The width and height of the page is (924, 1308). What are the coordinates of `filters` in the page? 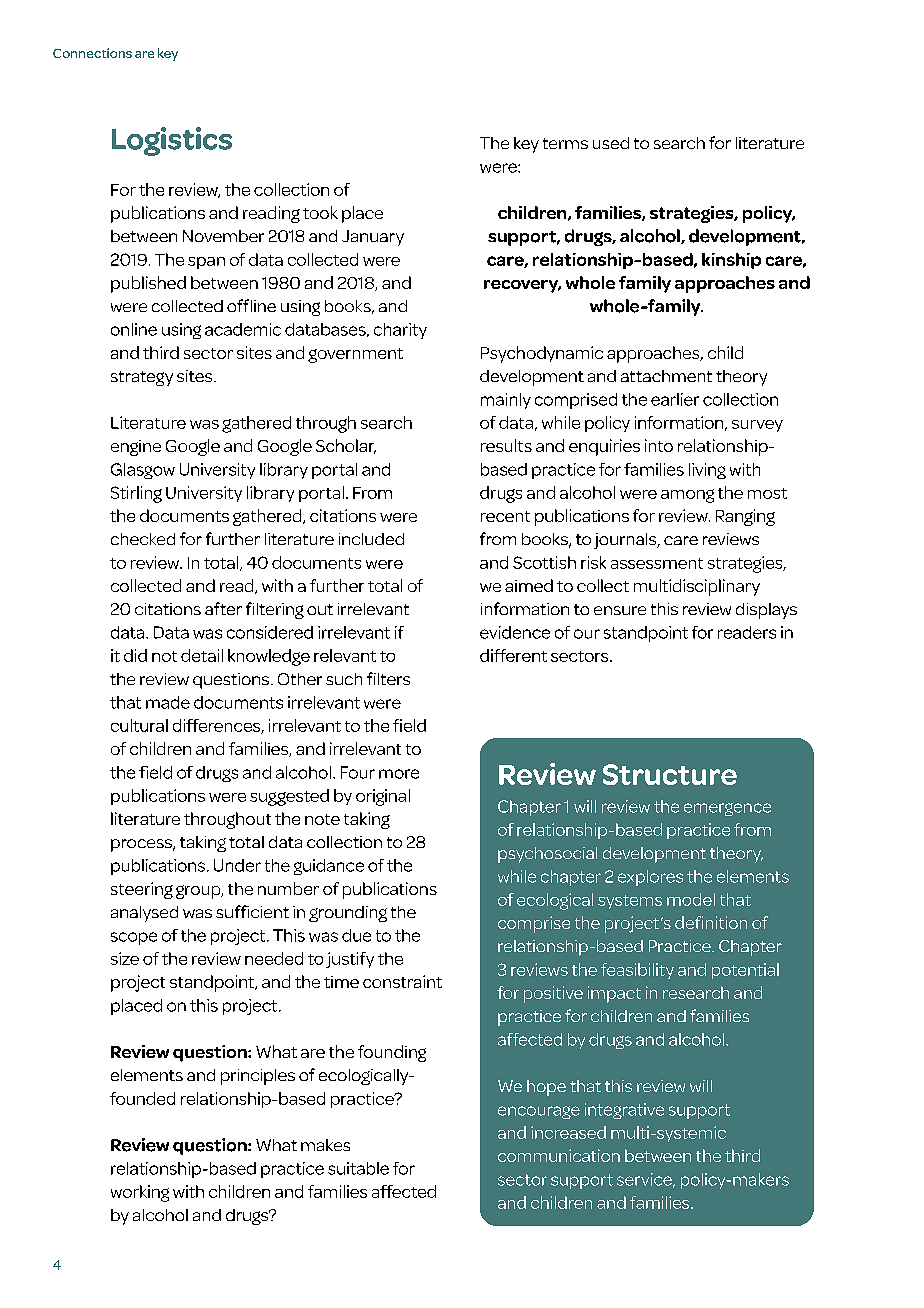 It's located at (388, 678).
